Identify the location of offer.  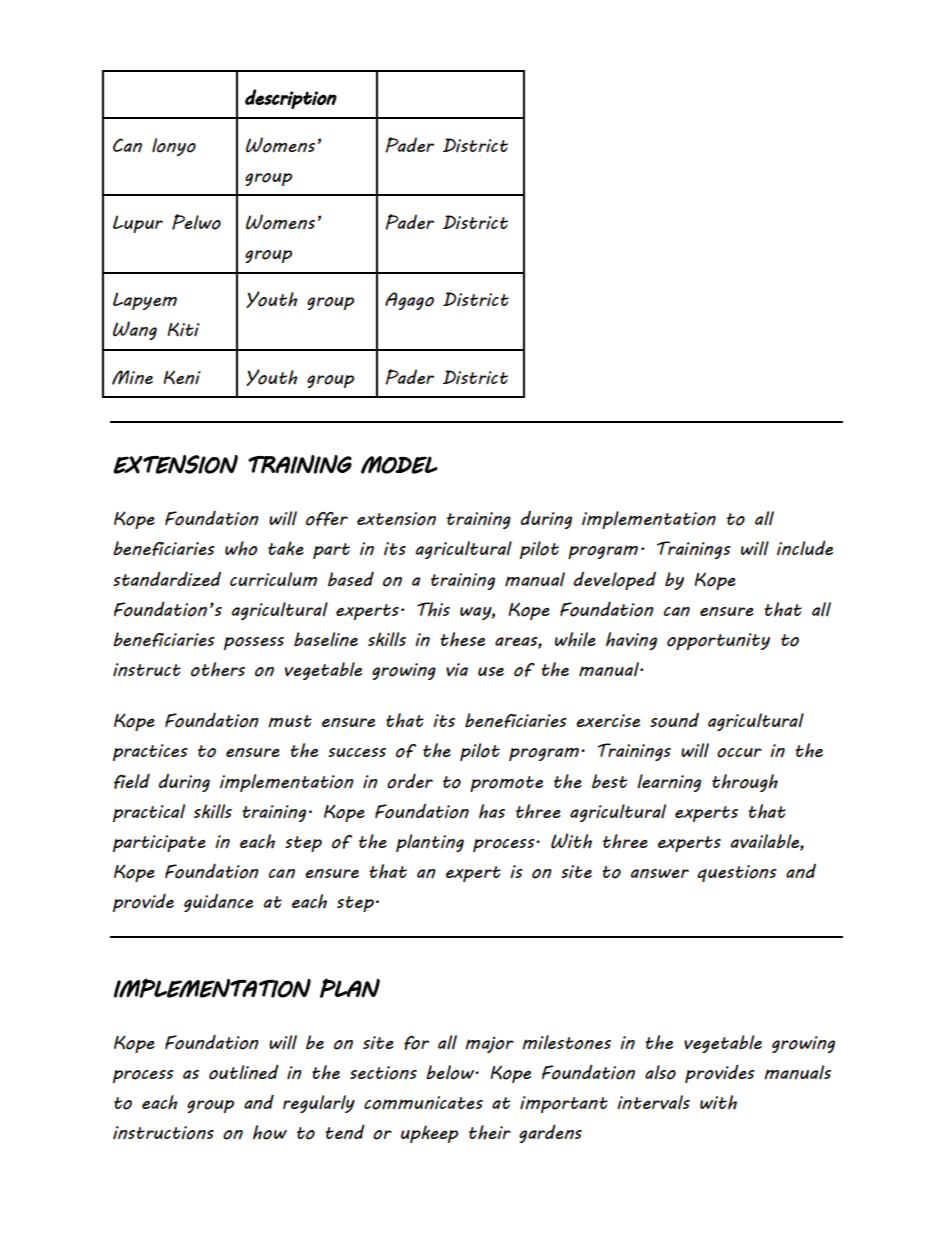
(327, 519).
